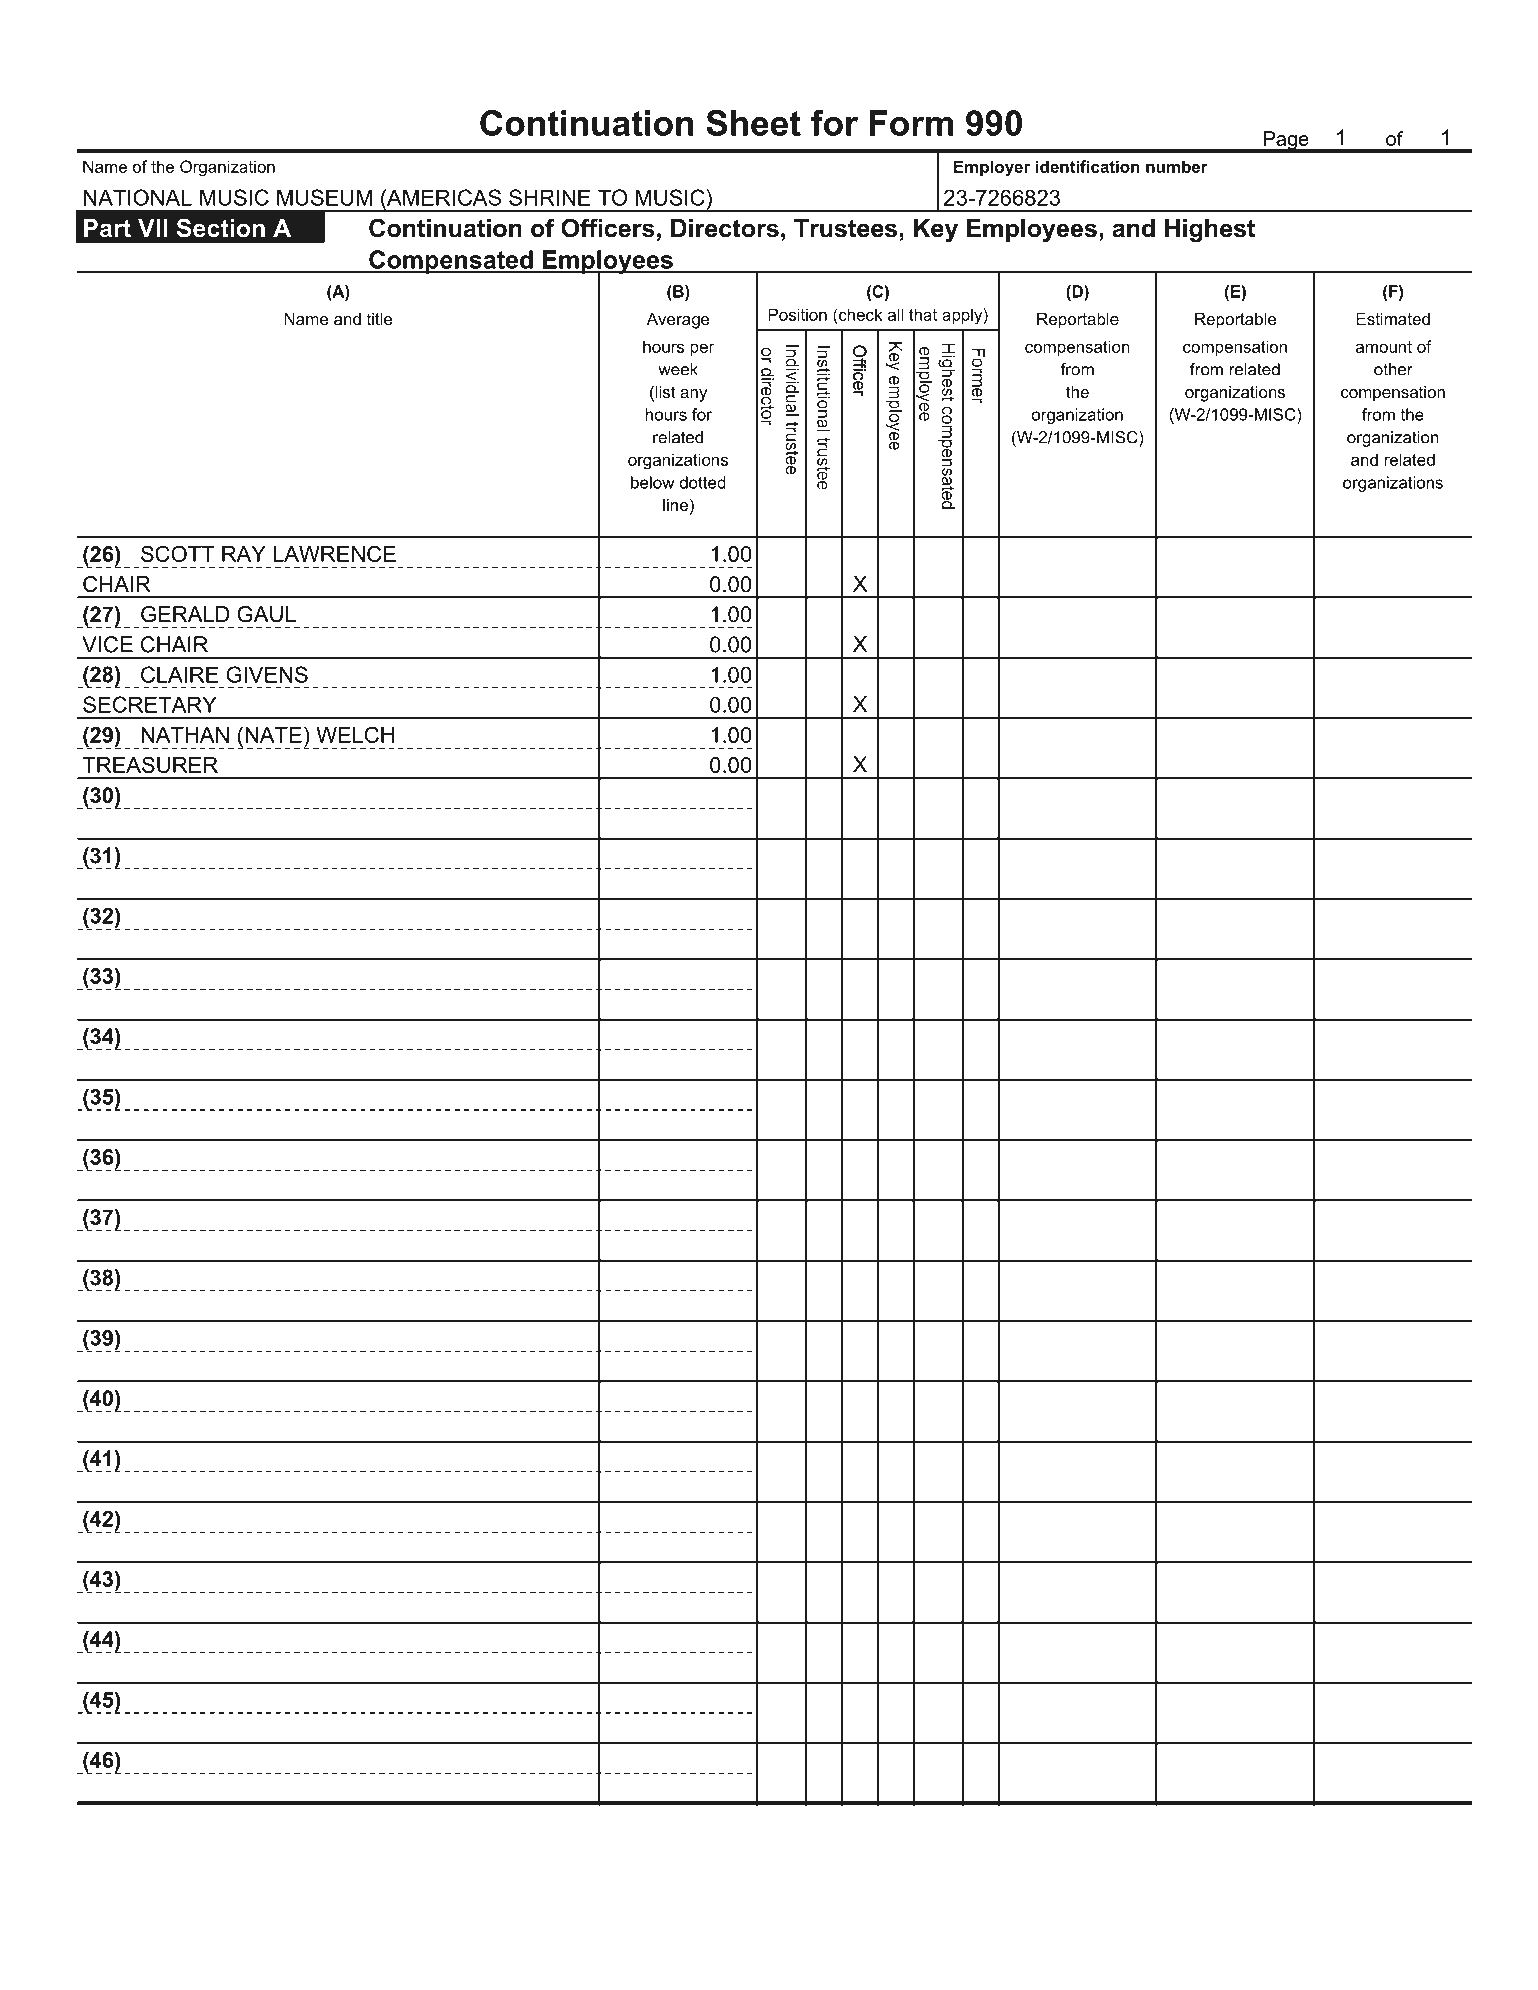 Image resolution: width=1538 pixels, height=1990 pixels. I want to click on Page, so click(1286, 141).
